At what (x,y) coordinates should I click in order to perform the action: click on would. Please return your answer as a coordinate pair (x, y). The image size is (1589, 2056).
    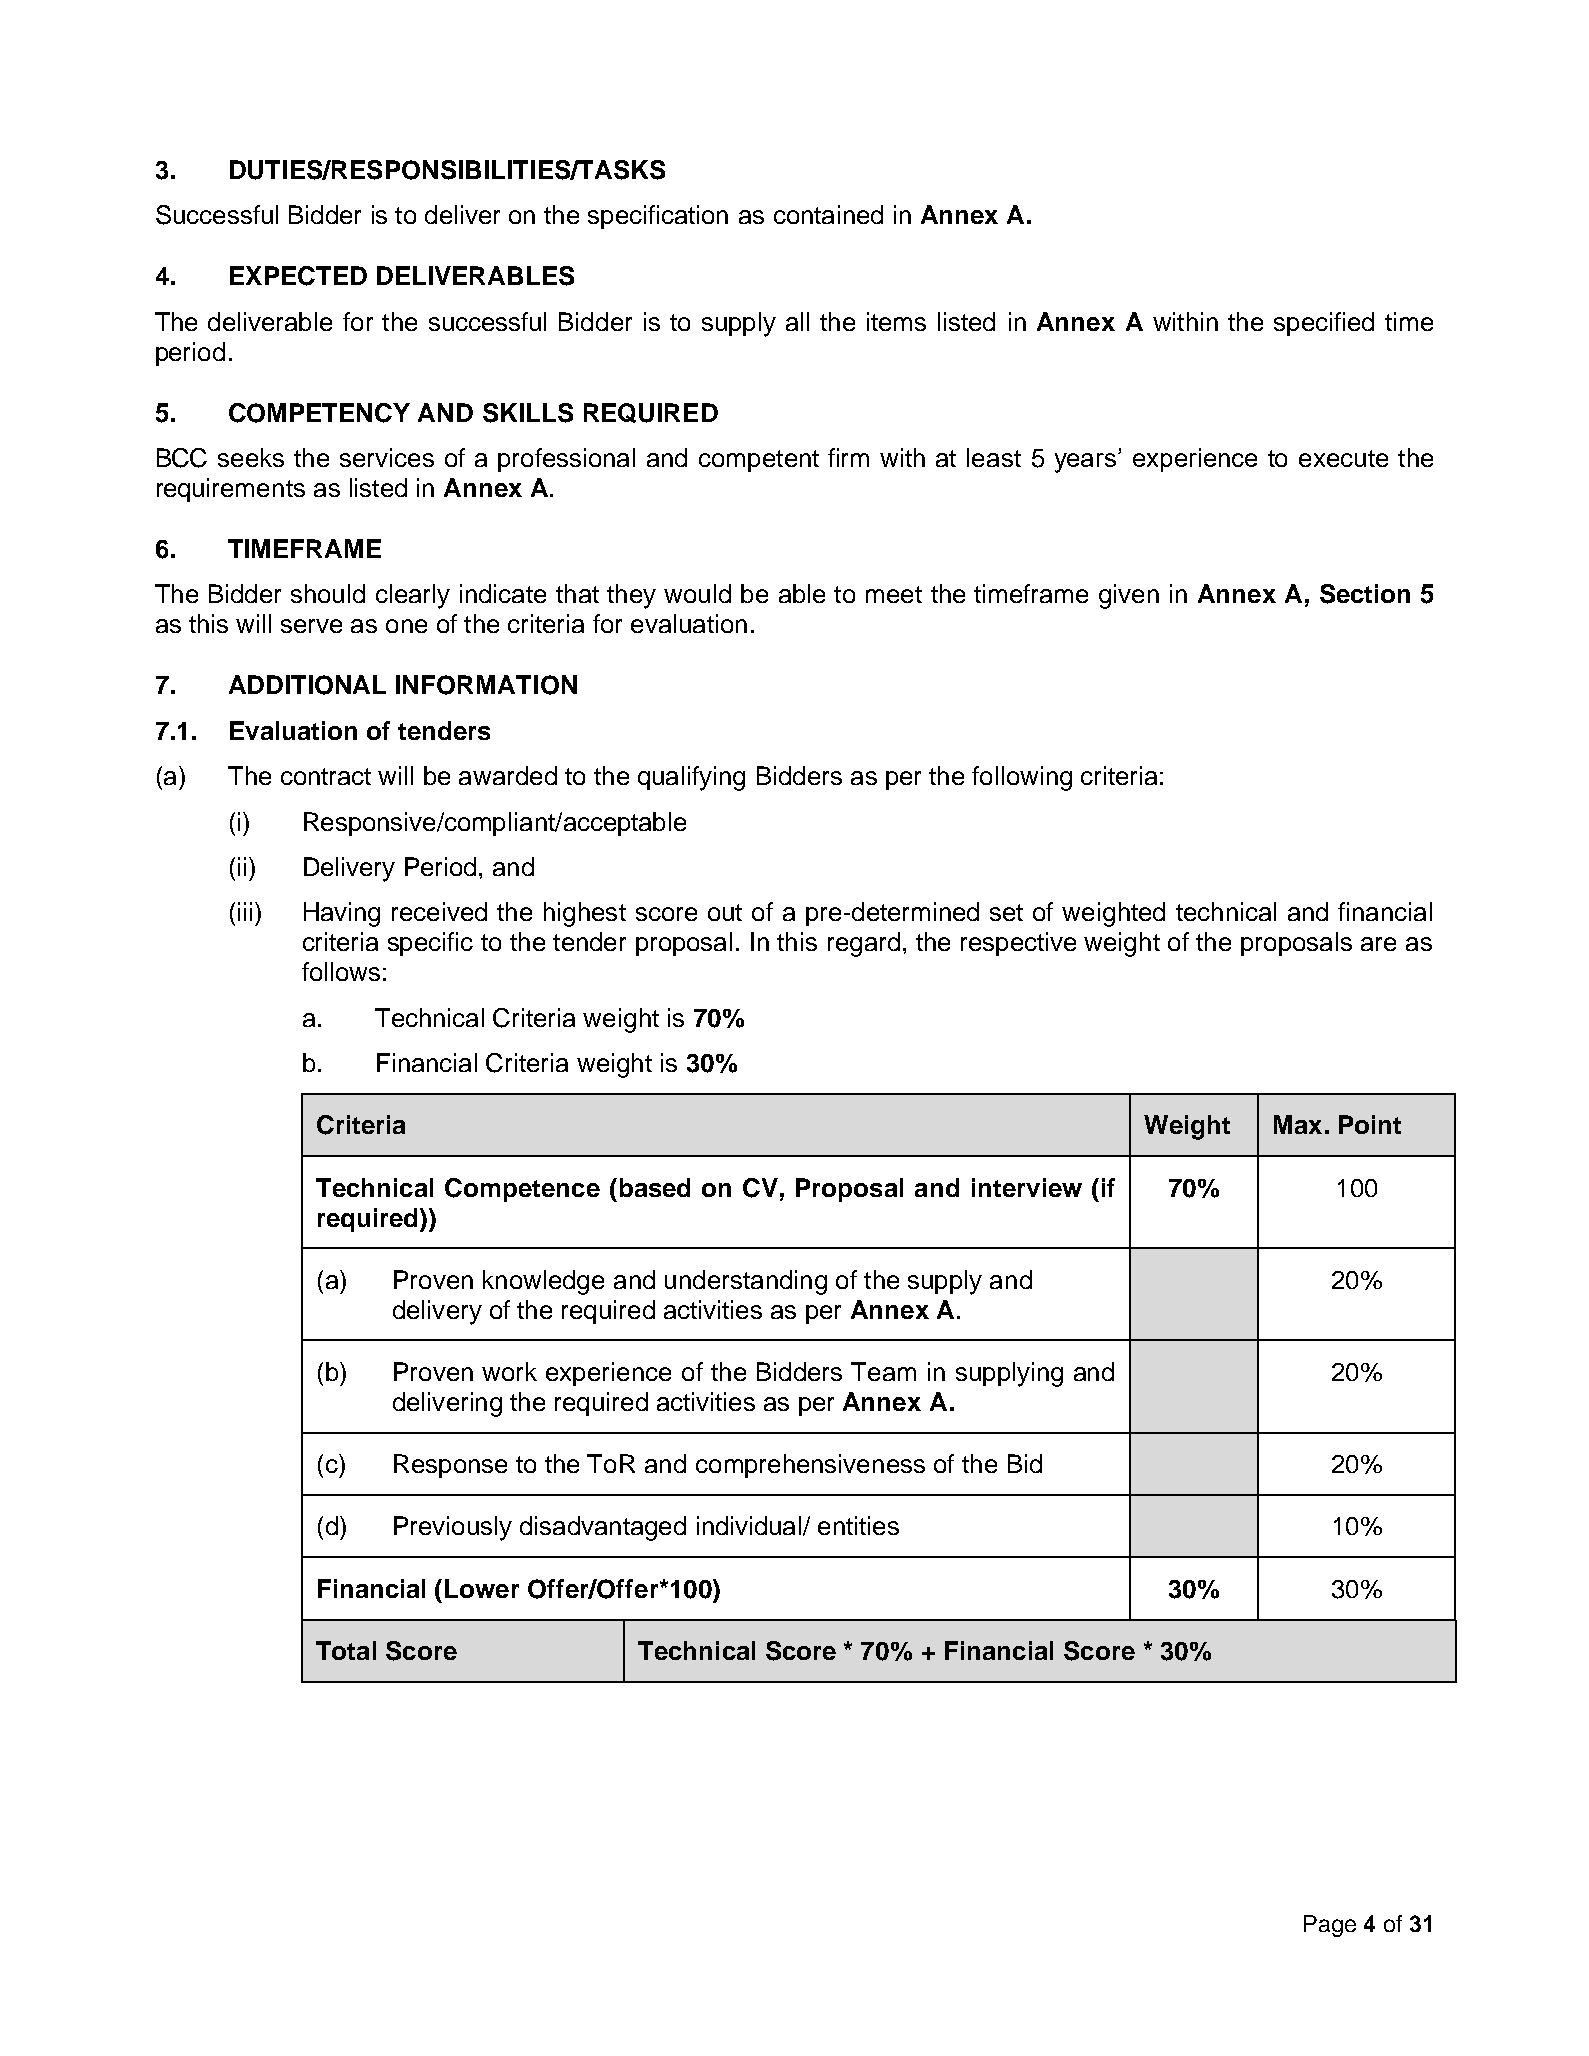
    Looking at the image, I should click on (697, 593).
